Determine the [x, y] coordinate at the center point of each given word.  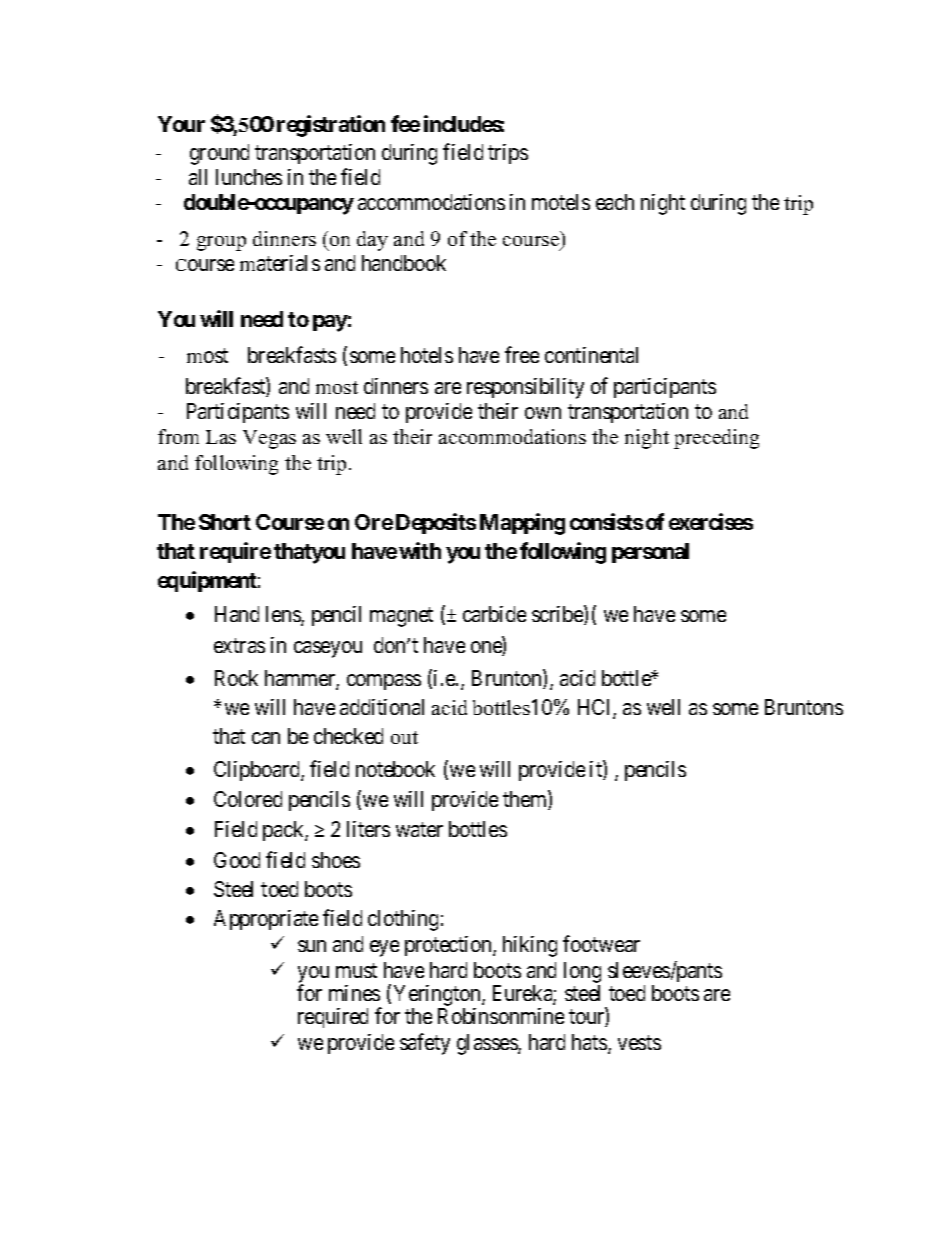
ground [219, 154]
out [404, 737]
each [615, 202]
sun [312, 946]
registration [331, 126]
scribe [558, 615]
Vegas [269, 439]
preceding [716, 439]
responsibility [525, 388]
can [266, 738]
